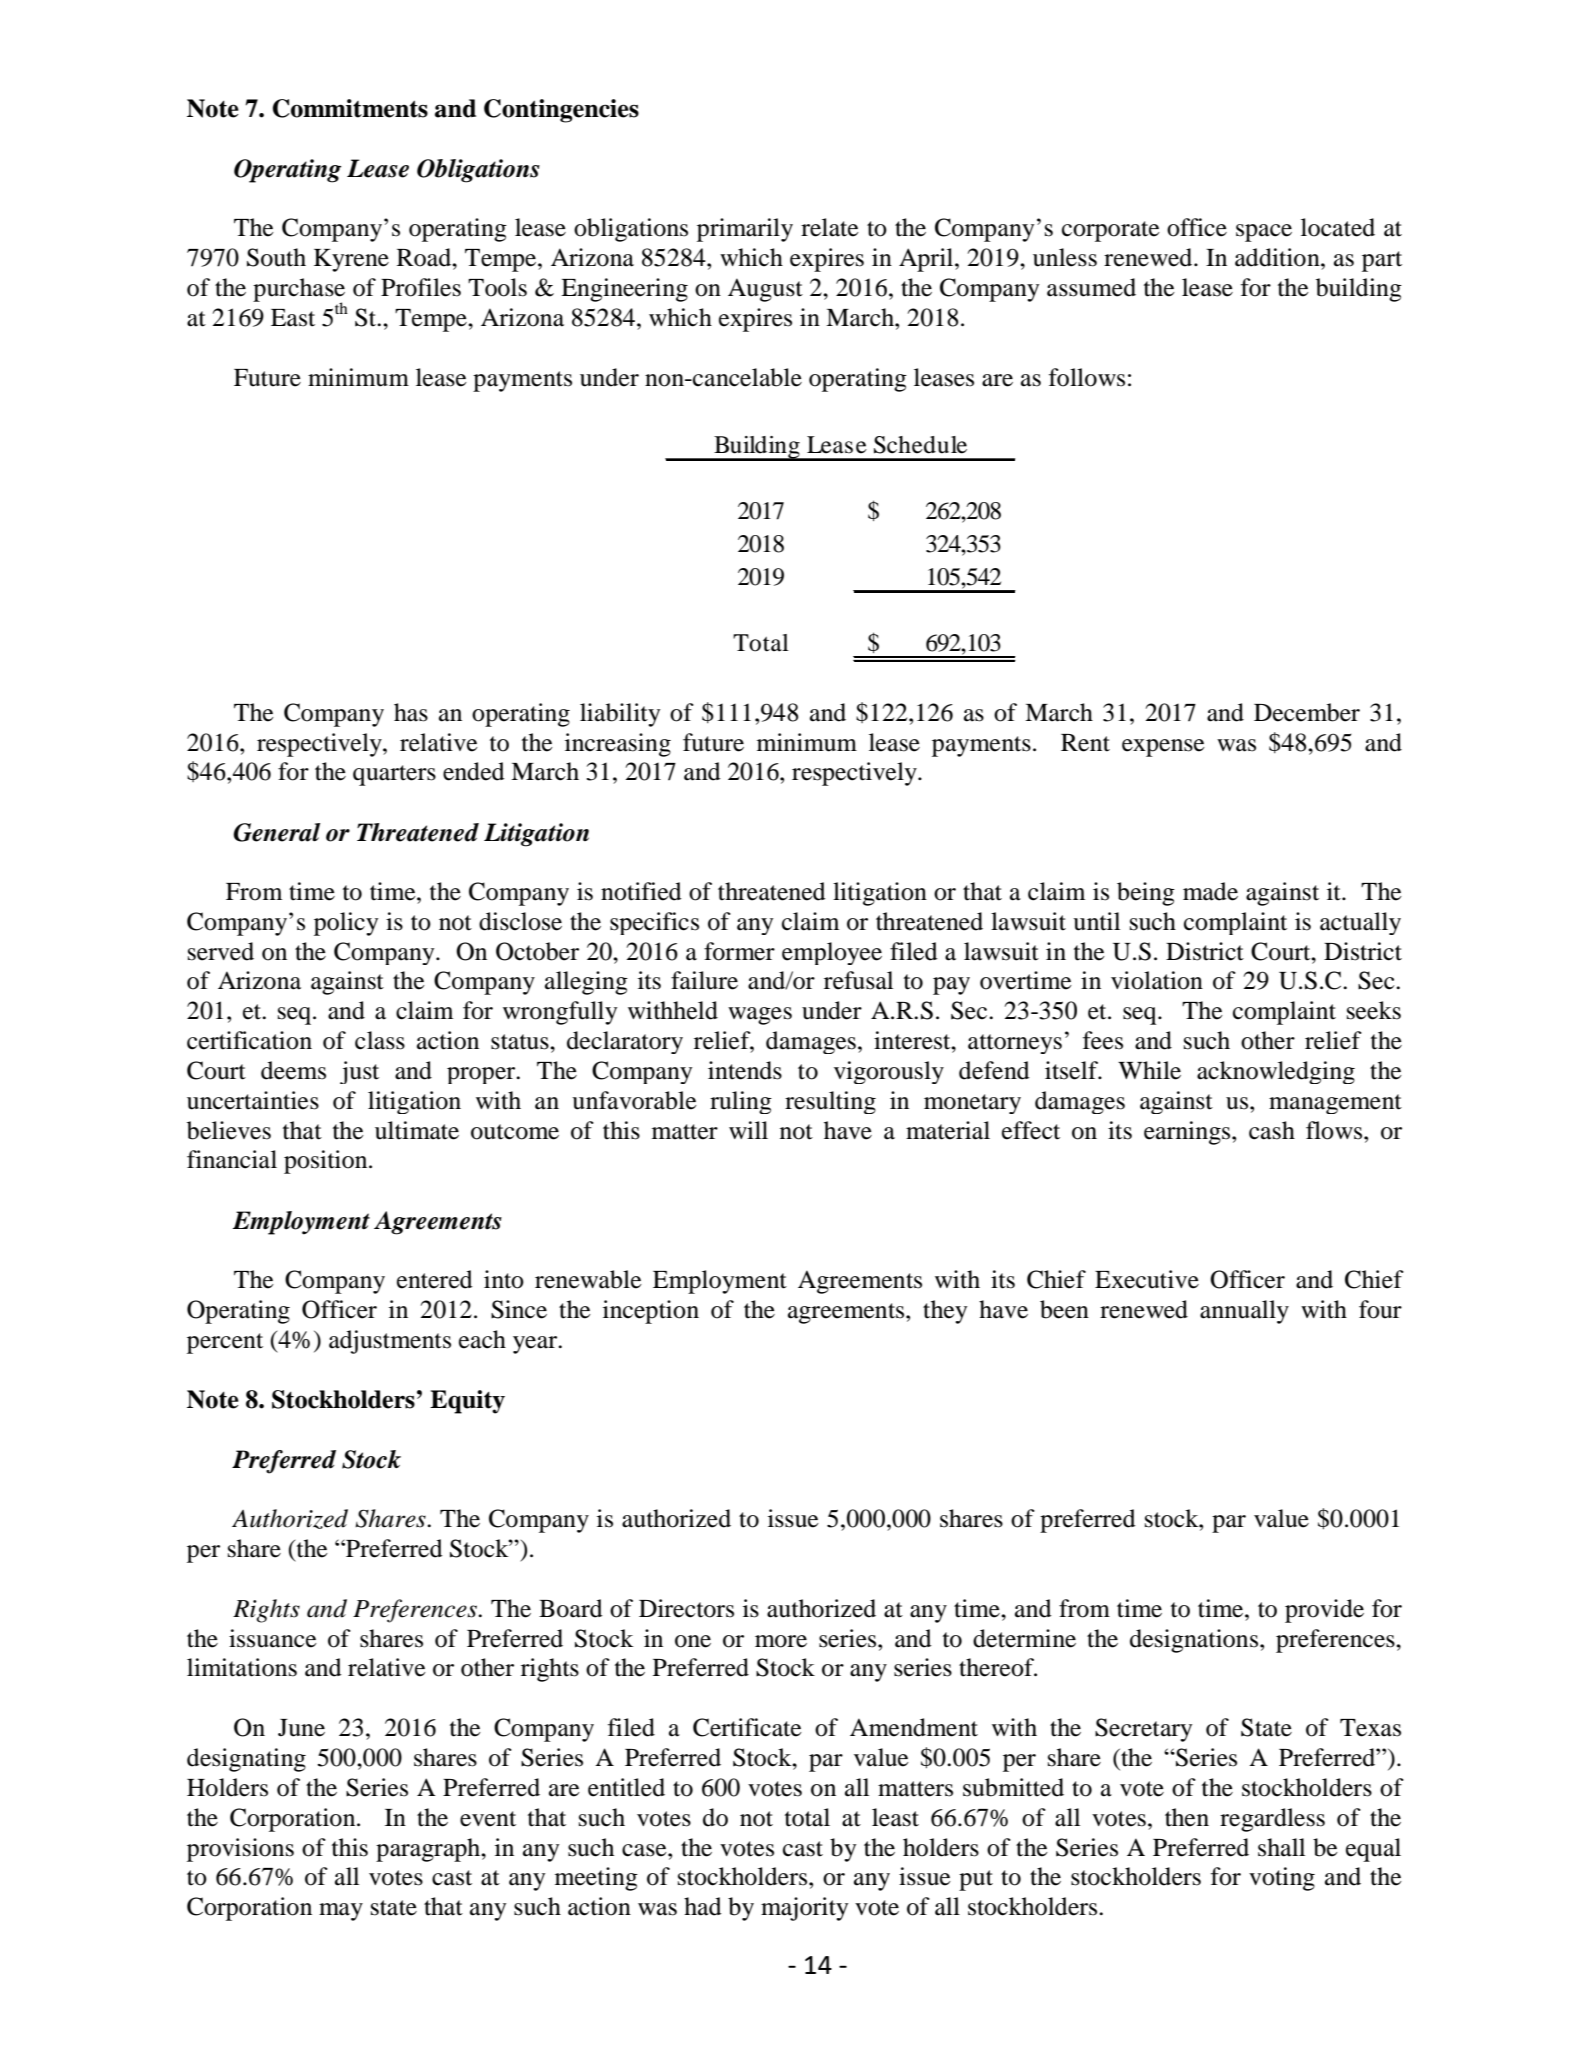 Image resolution: width=1589 pixels, height=2057 pixels. I want to click on may, so click(341, 1912).
